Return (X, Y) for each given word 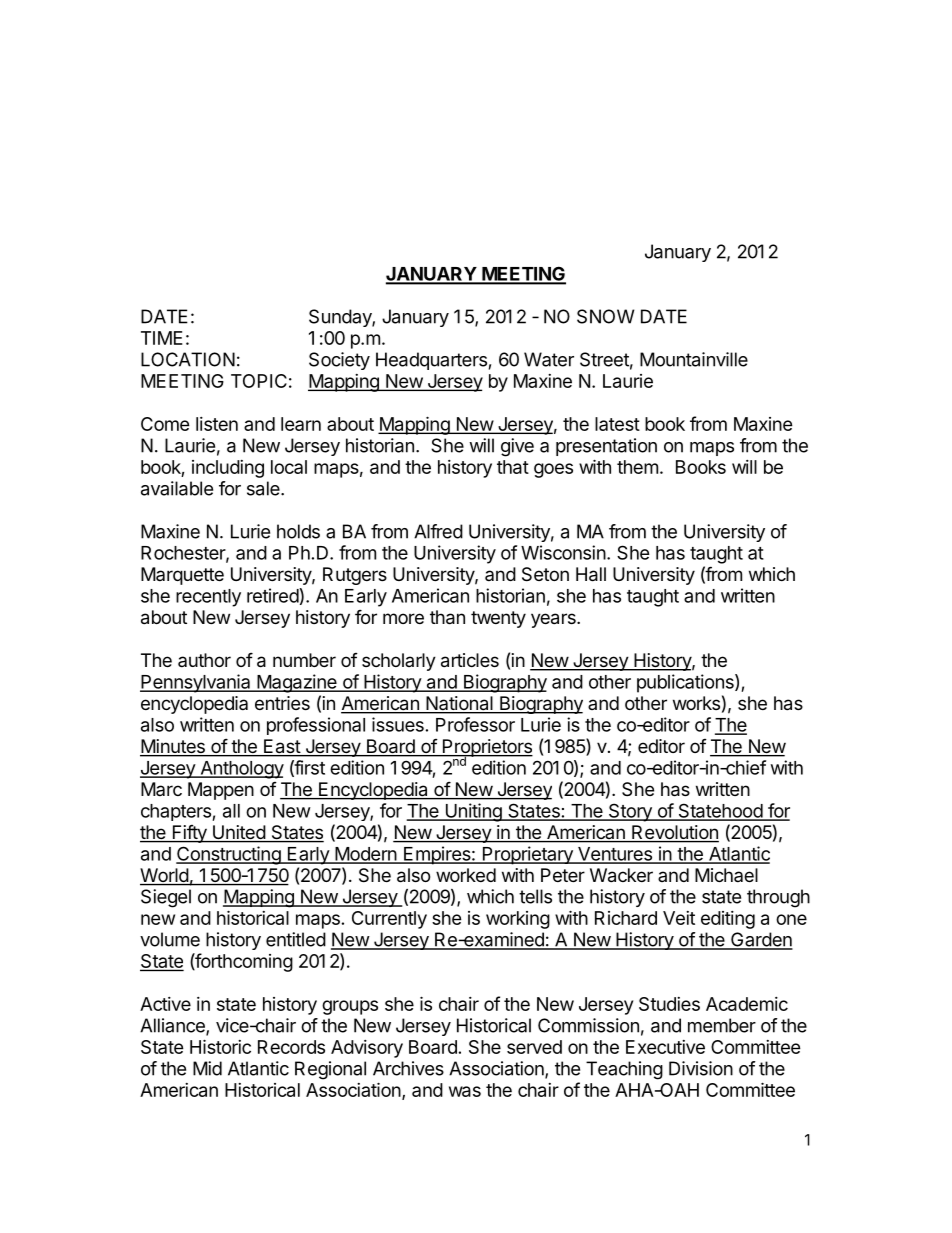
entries (282, 703)
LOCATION (188, 359)
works (696, 703)
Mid (207, 1068)
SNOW (605, 316)
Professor (475, 724)
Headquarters (431, 361)
